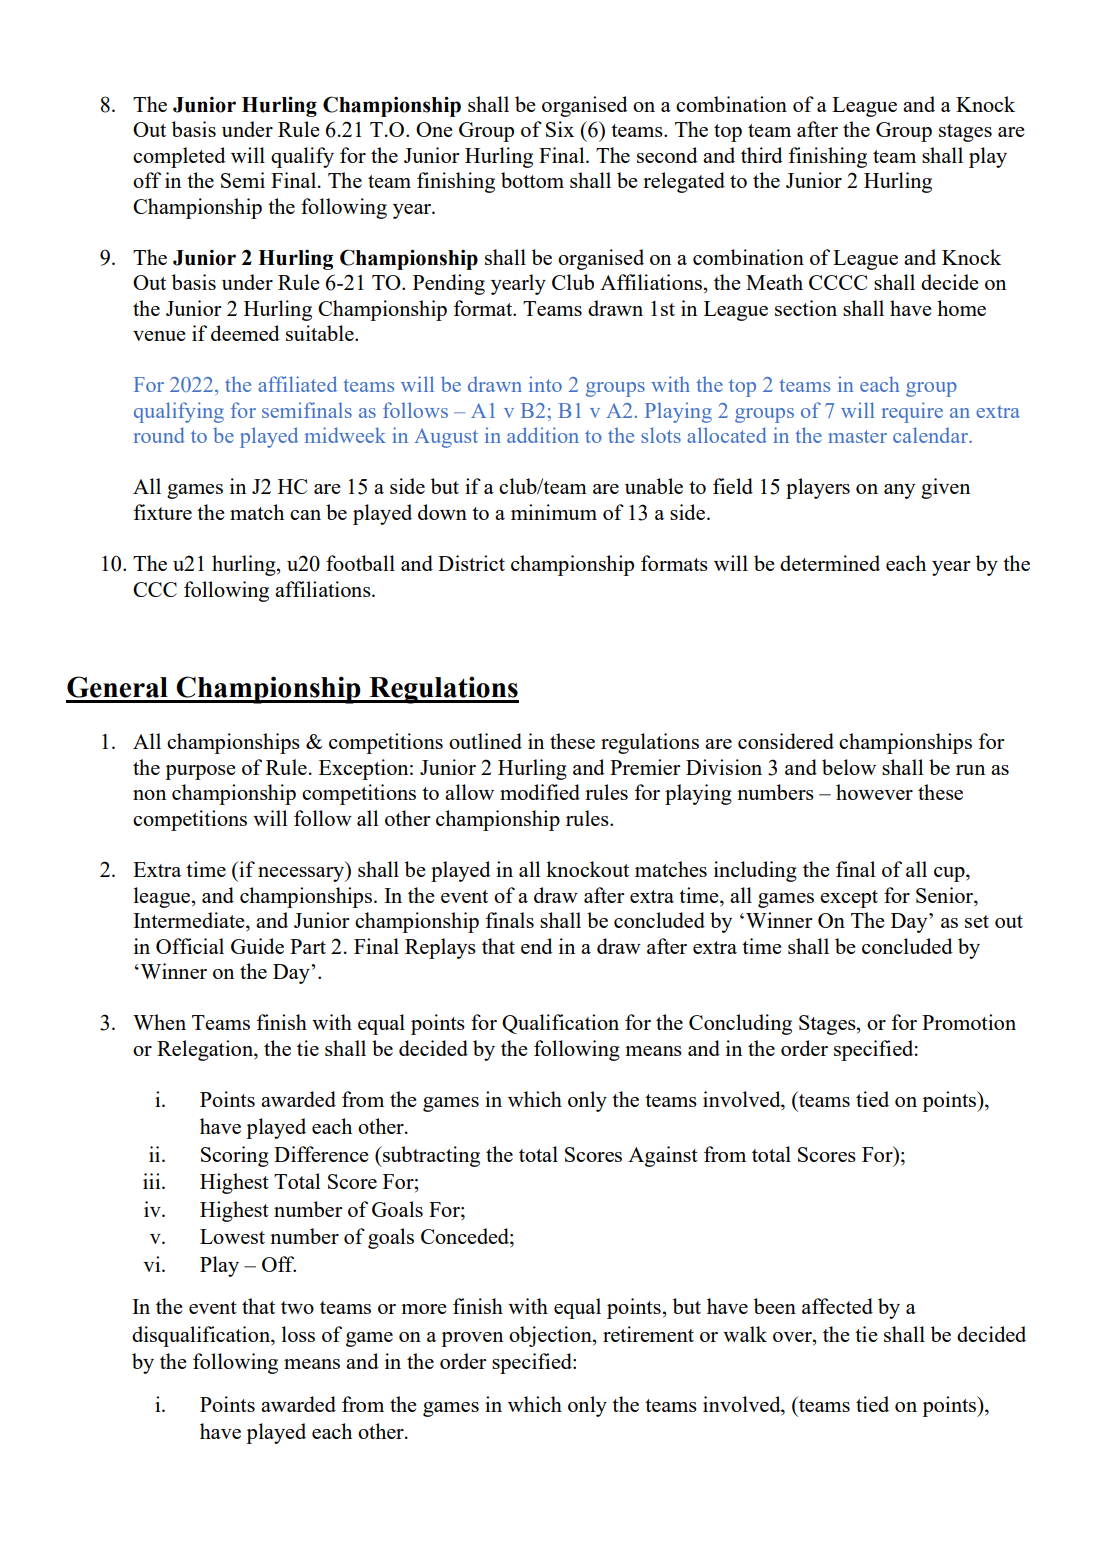  What do you see at coordinates (200, 772) in the document?
I see `purpose` at bounding box center [200, 772].
